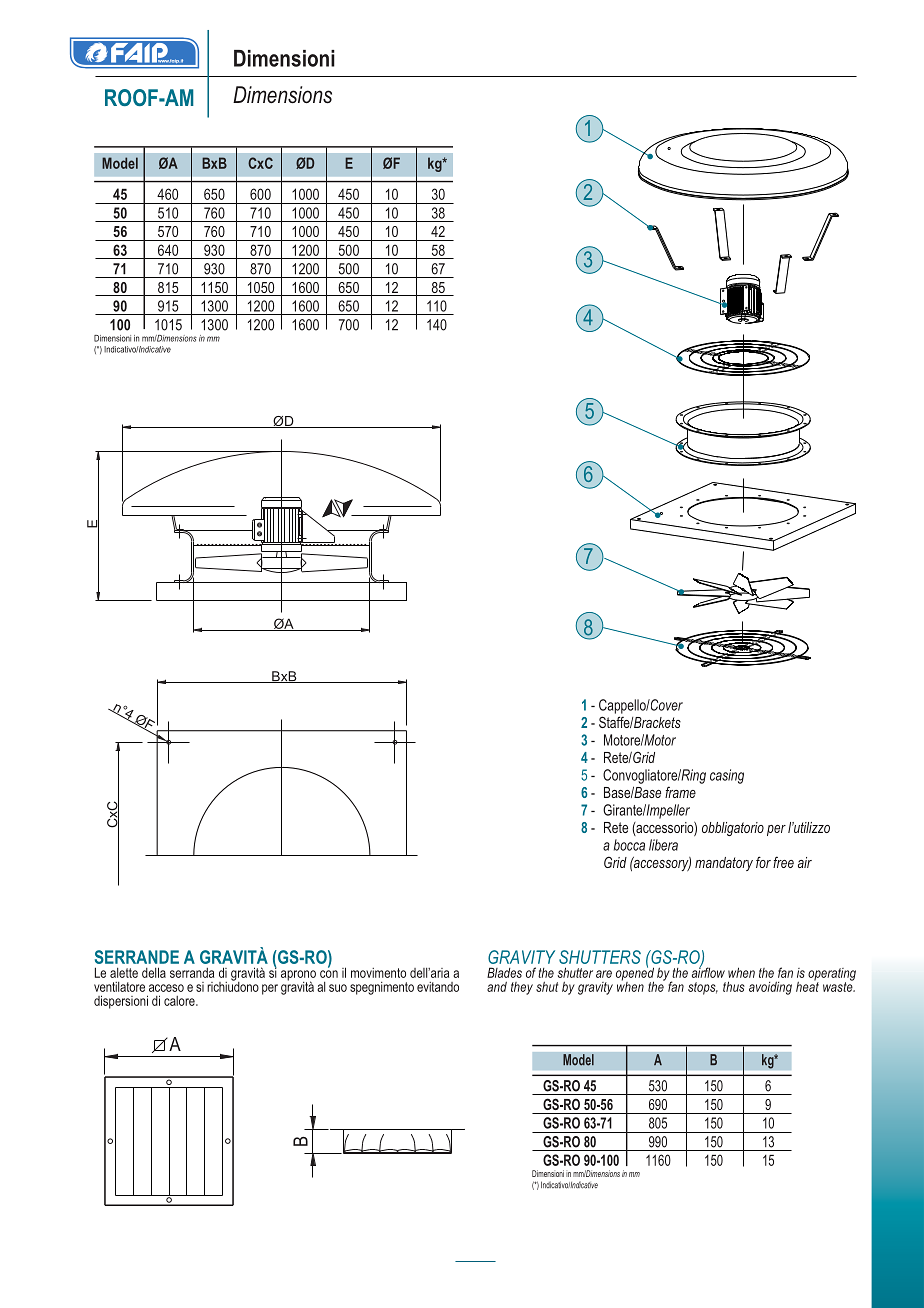 The image size is (924, 1308). What do you see at coordinates (727, 776) in the image?
I see `casing` at bounding box center [727, 776].
